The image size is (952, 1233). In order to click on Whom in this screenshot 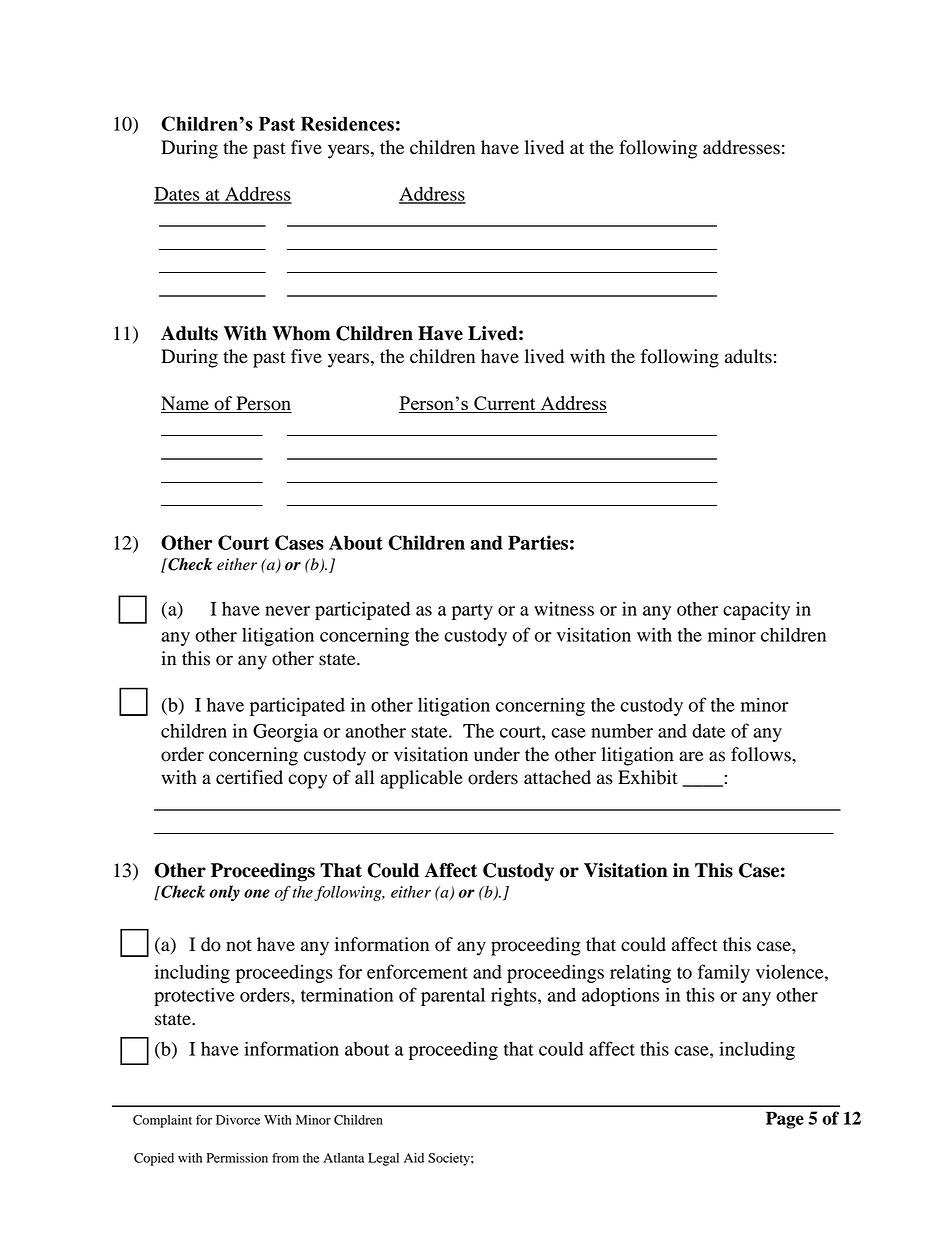, I will do `click(301, 333)`.
